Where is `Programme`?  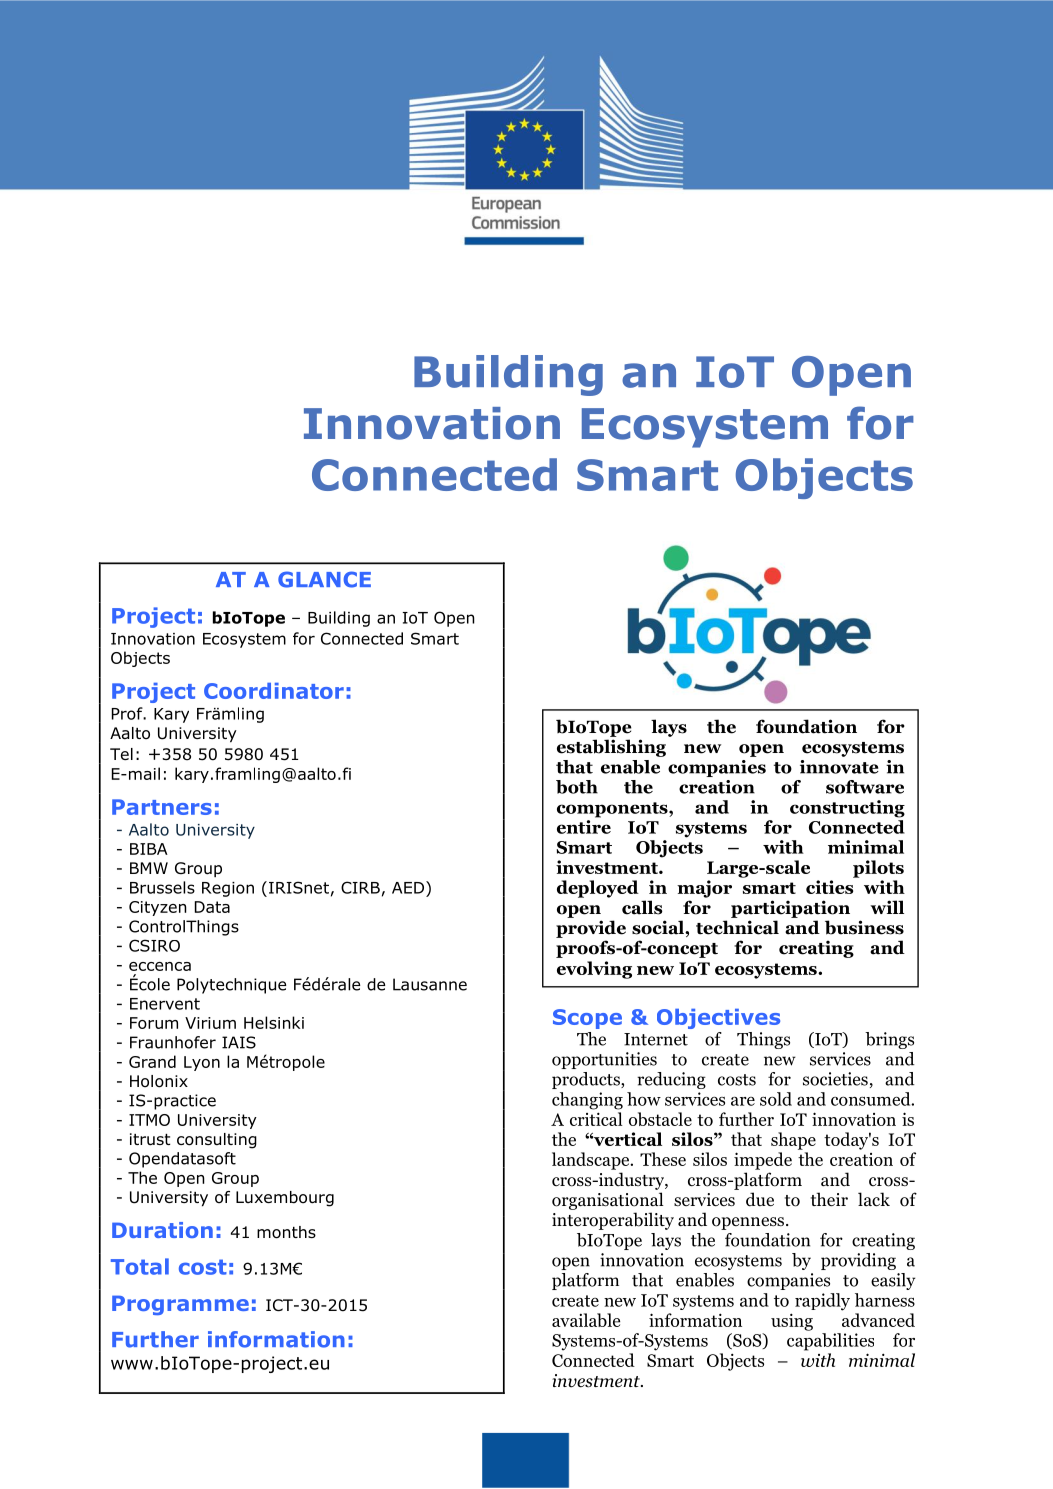
Programme is located at coordinates (180, 1305).
